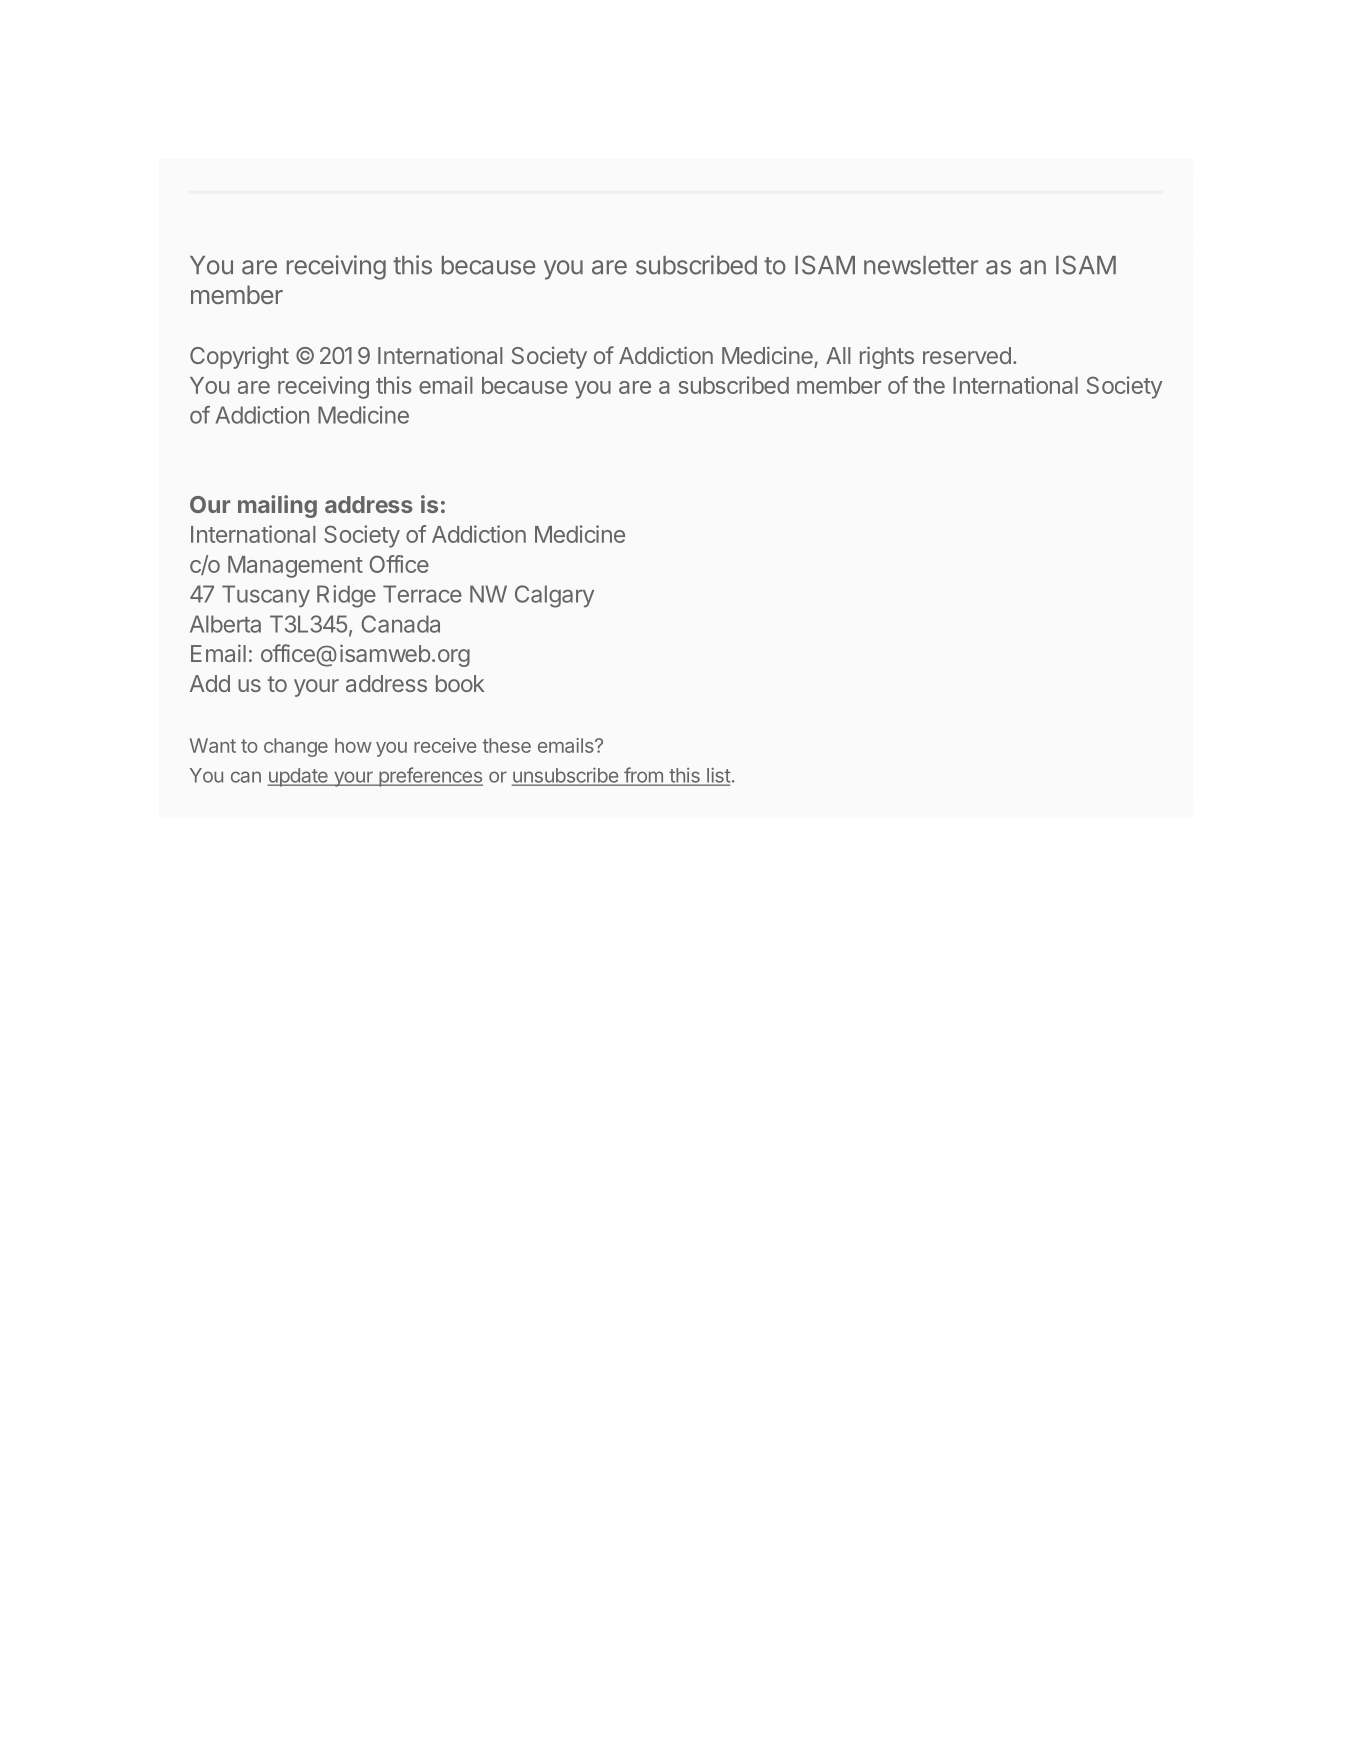 Image resolution: width=1351 pixels, height=1749 pixels. I want to click on Alberta, so click(225, 624).
